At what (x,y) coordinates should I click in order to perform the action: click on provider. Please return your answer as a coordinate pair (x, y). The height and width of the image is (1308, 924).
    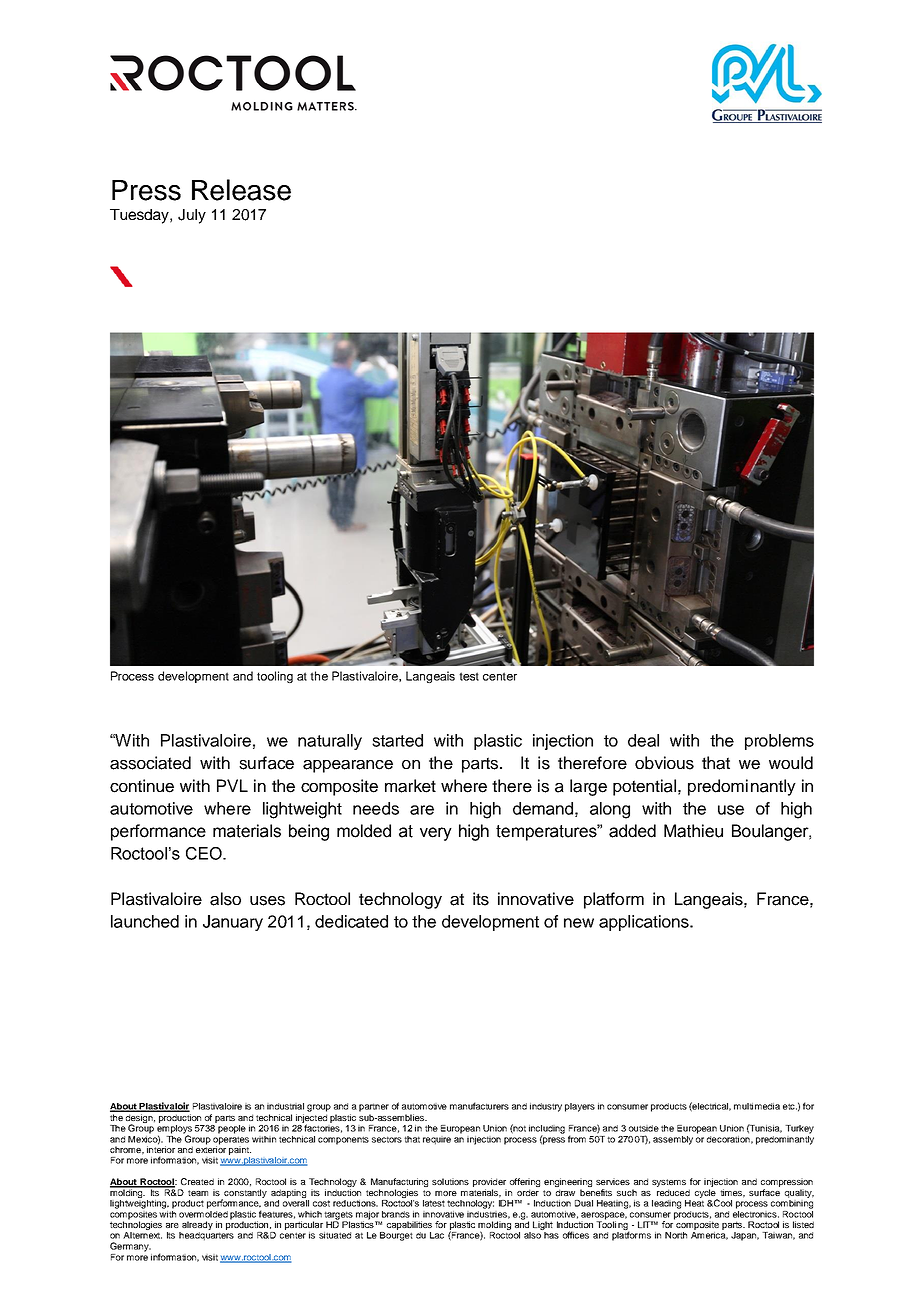
    Looking at the image, I should click on (489, 1182).
